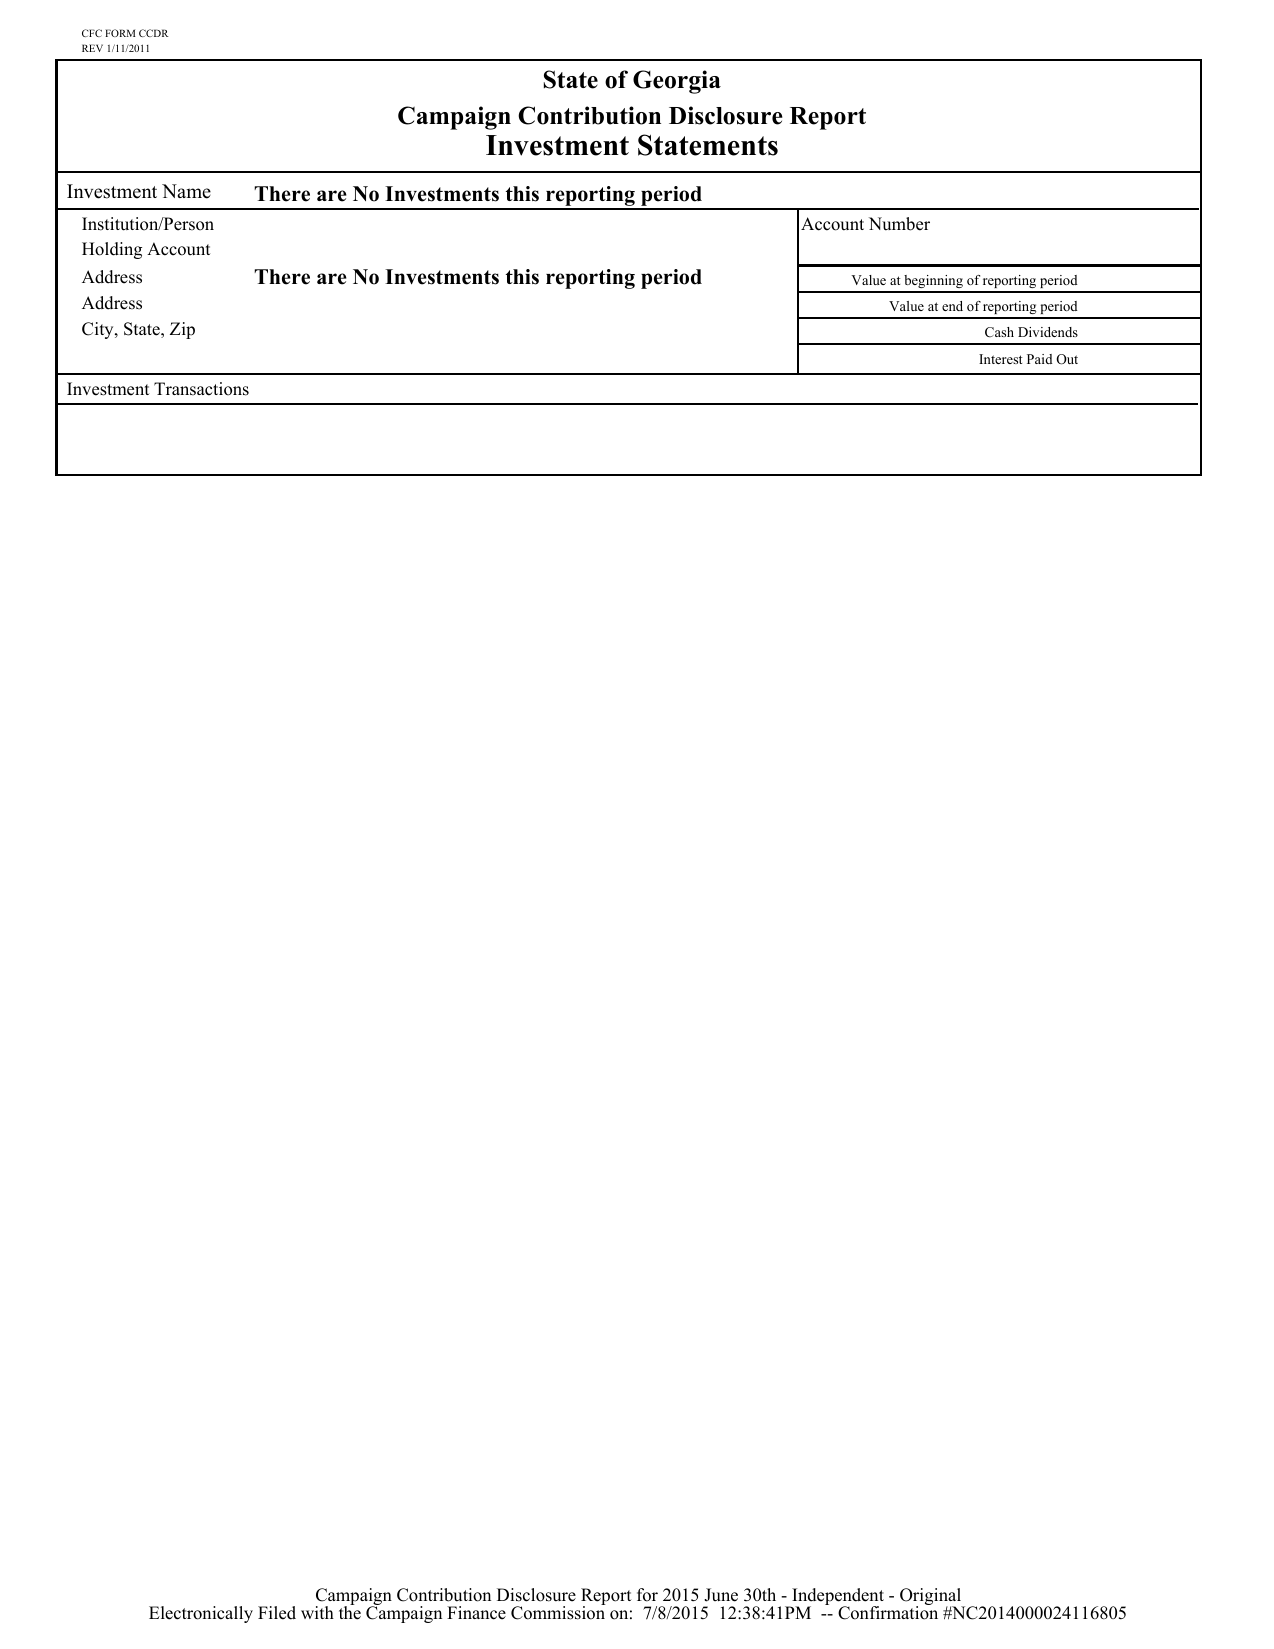 This page has height=1649, width=1274. Describe the element at coordinates (558, 1612) in the page. I see `Commission` at that location.
